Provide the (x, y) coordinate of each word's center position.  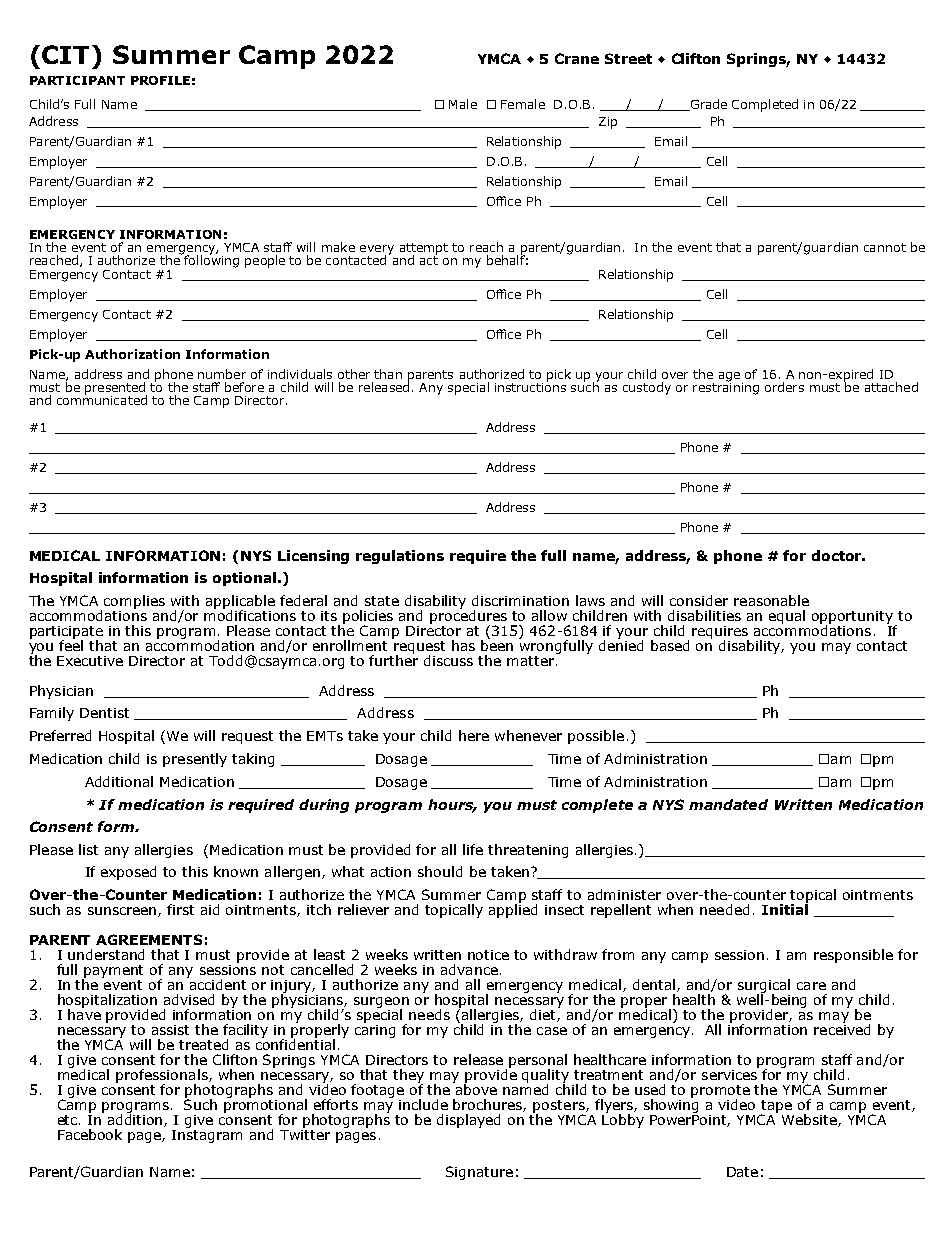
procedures (468, 616)
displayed (468, 1121)
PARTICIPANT (77, 80)
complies (134, 602)
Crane (577, 58)
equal (787, 617)
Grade (707, 105)
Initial (785, 908)
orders (784, 387)
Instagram (207, 1135)
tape (776, 1107)
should (440, 871)
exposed (128, 873)
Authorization (132, 354)
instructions (530, 386)
